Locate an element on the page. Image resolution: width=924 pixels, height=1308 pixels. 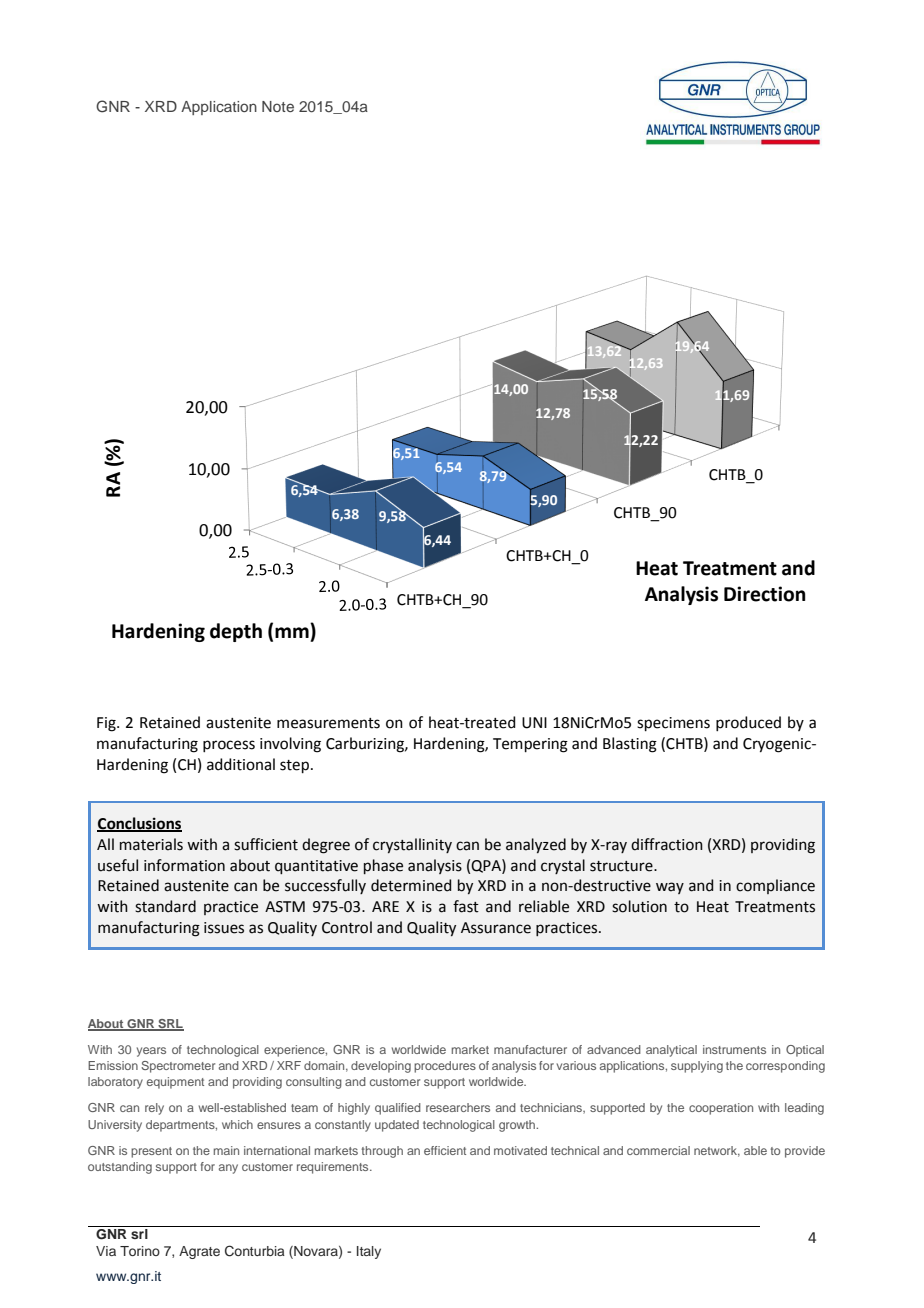
specimens is located at coordinates (673, 724).
